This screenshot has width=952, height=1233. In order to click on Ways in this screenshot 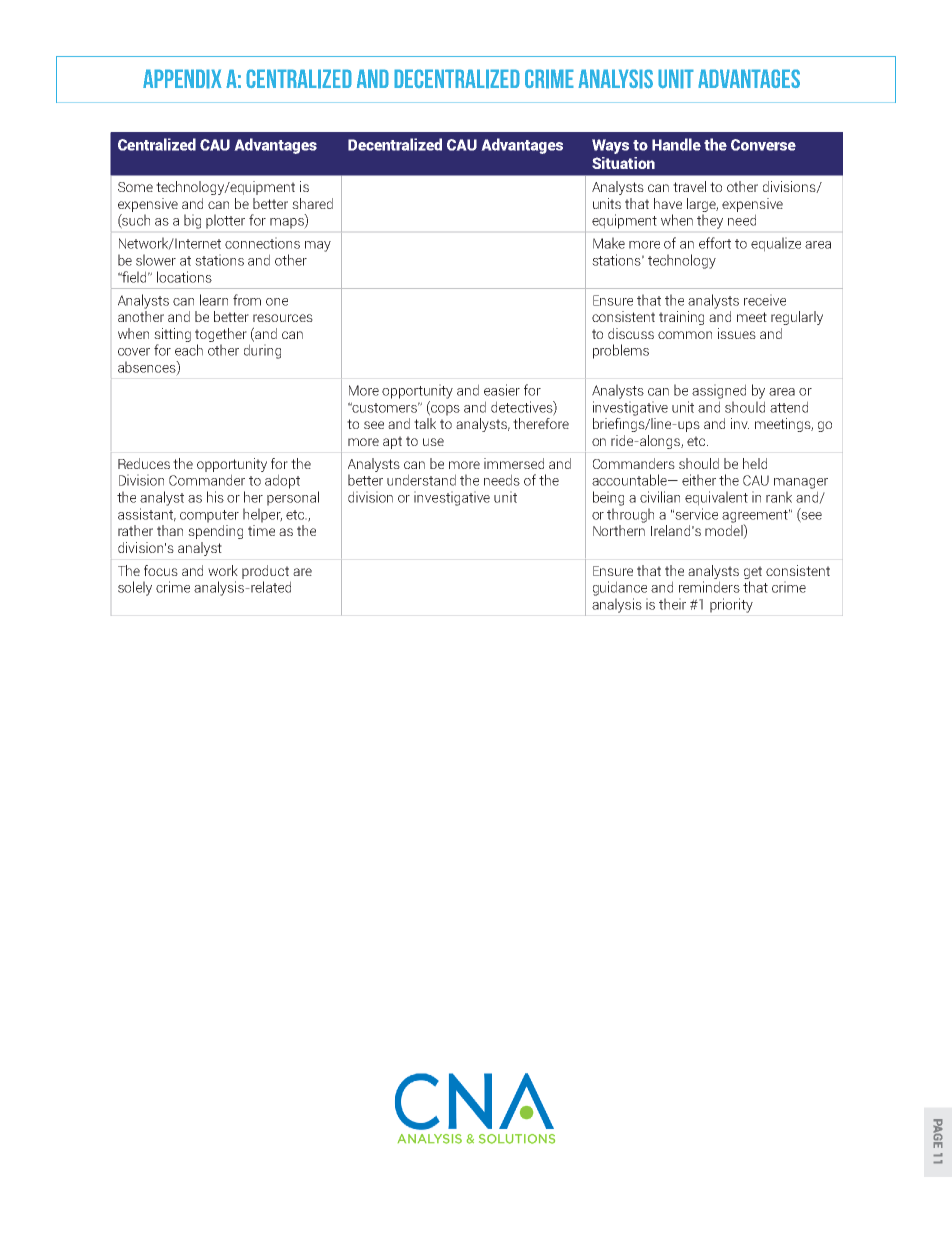, I will do `click(610, 146)`.
